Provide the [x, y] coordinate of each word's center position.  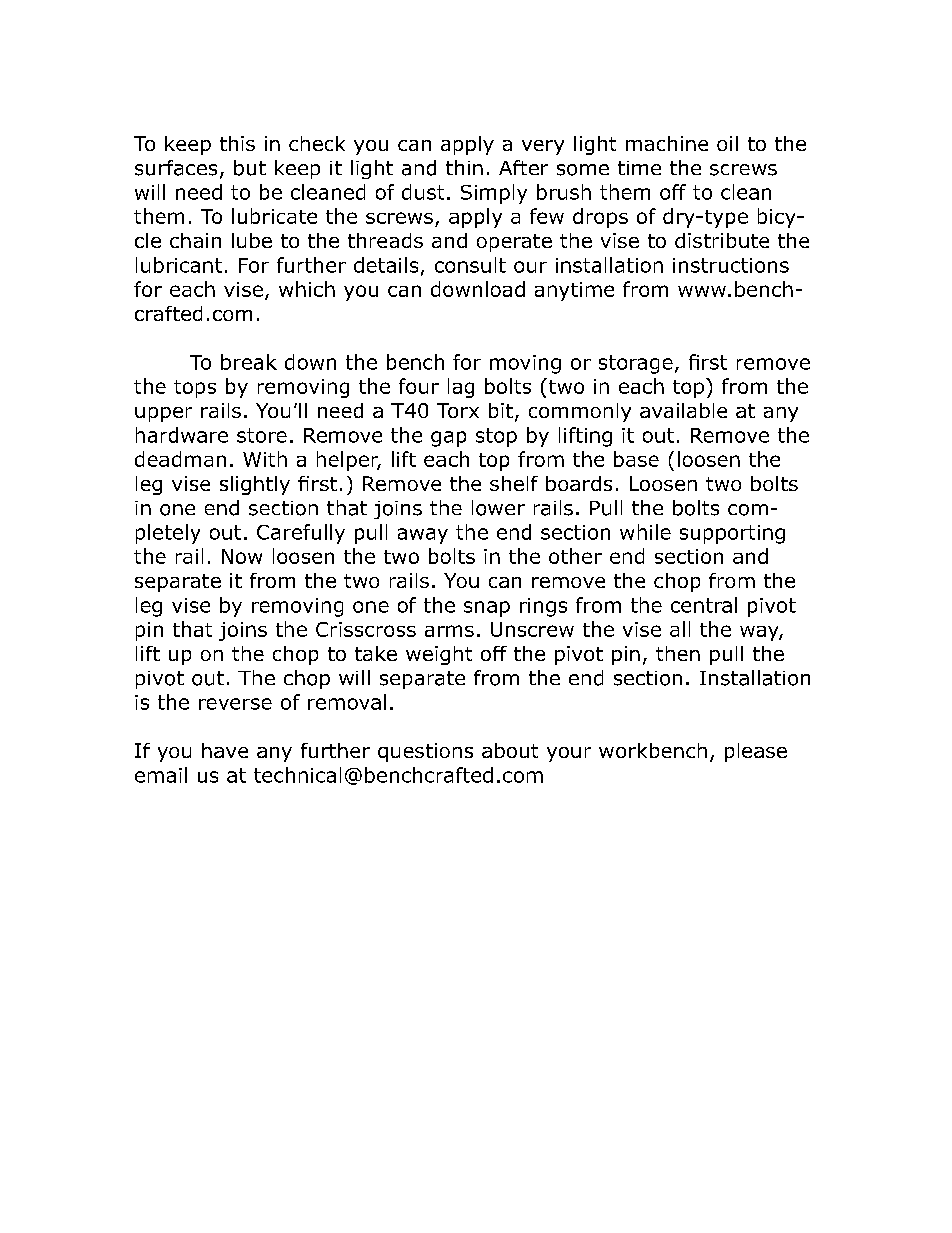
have [225, 750]
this [237, 143]
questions [425, 752]
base [636, 459]
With [265, 459]
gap [448, 439]
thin [464, 167]
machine [667, 143]
